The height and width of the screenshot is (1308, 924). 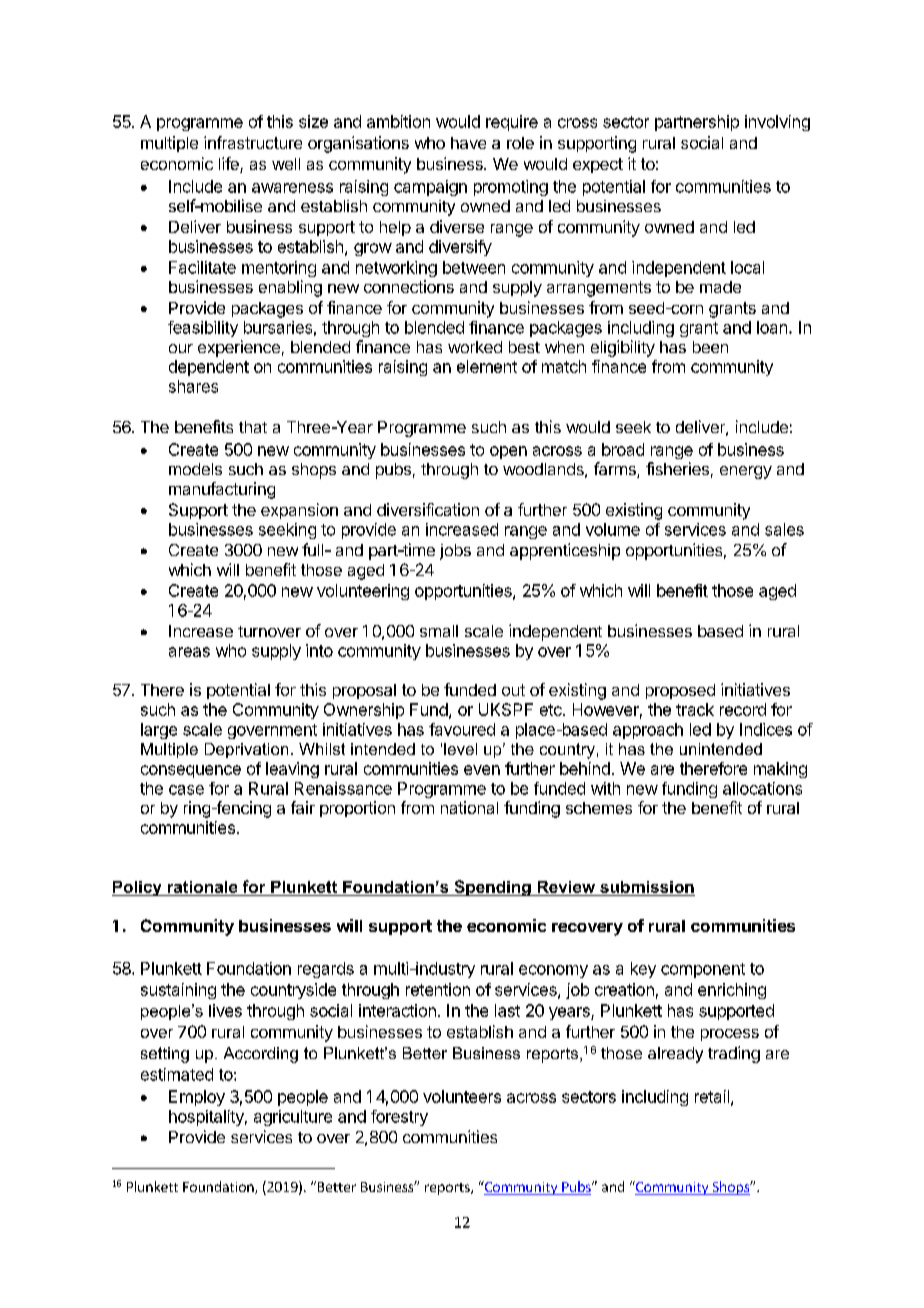 What do you see at coordinates (230, 165) in the screenshot?
I see `life` at bounding box center [230, 165].
